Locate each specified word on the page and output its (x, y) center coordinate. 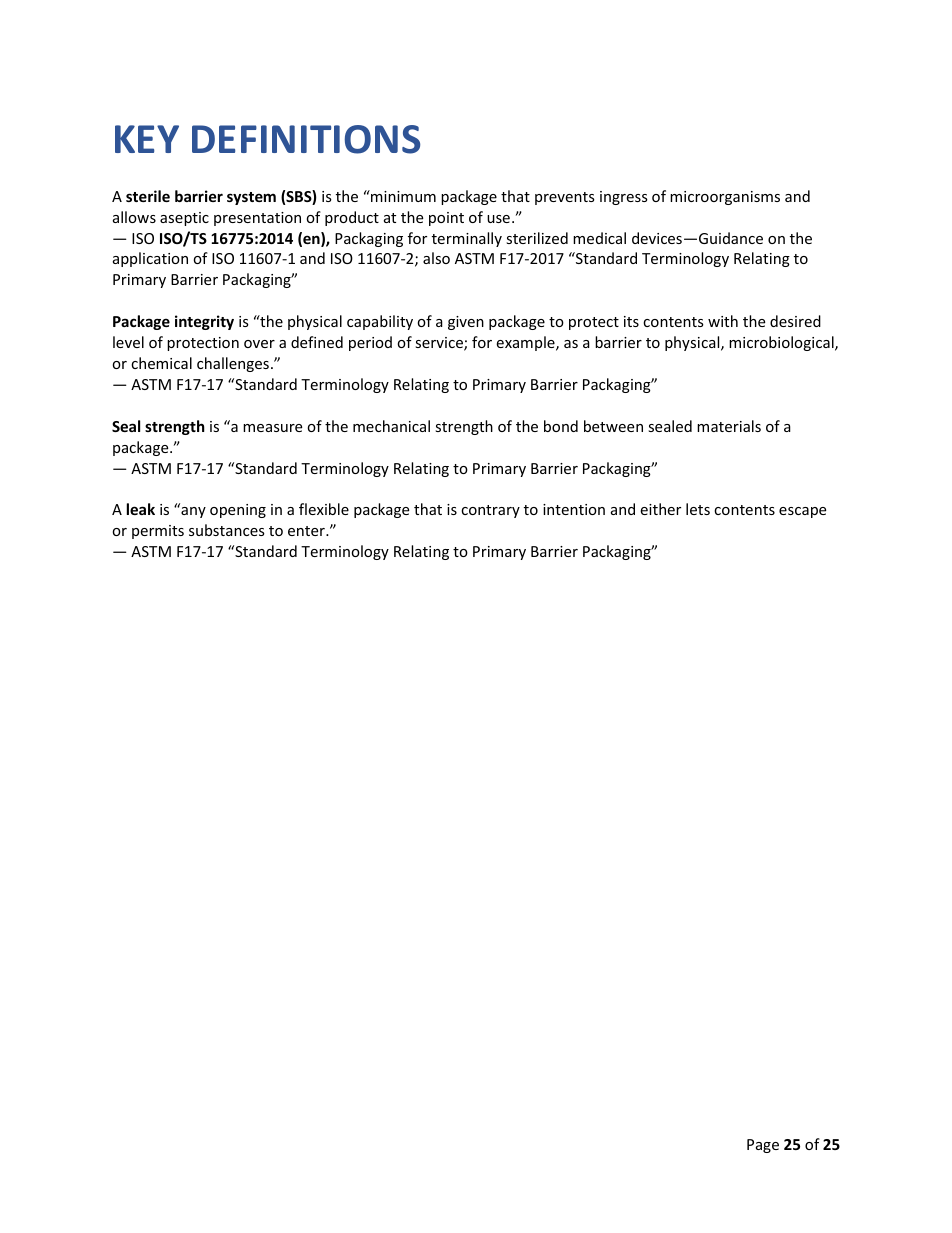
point (446, 219)
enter (307, 531)
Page (763, 1146)
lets (698, 509)
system (251, 198)
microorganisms (725, 198)
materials (729, 426)
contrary (490, 511)
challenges (233, 364)
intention (574, 509)
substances (227, 530)
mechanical (391, 426)
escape (802, 512)
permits (158, 532)
